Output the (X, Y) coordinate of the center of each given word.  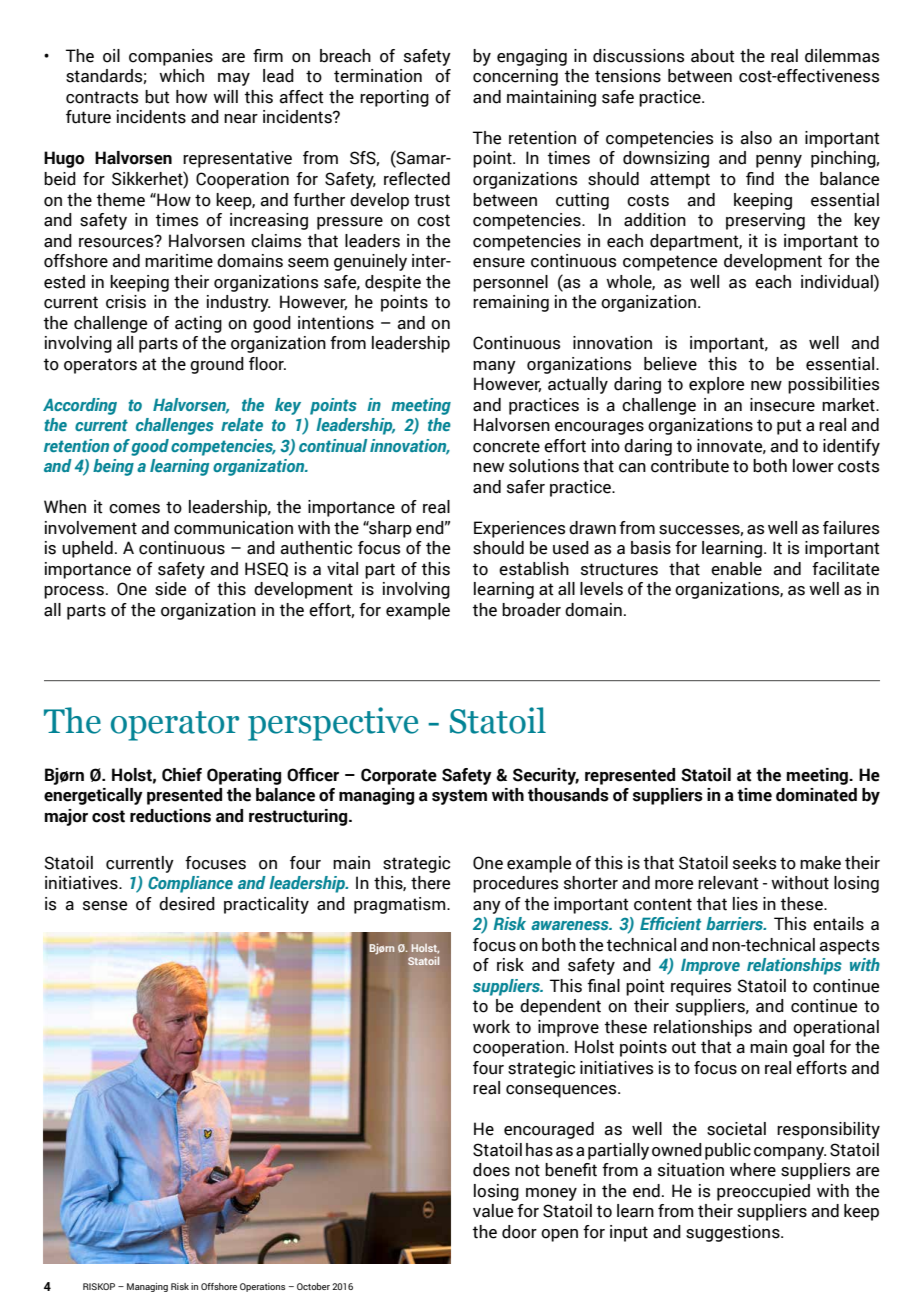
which (181, 76)
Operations (262, 1287)
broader (531, 610)
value (493, 1211)
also (756, 138)
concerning (515, 77)
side (170, 589)
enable (736, 569)
